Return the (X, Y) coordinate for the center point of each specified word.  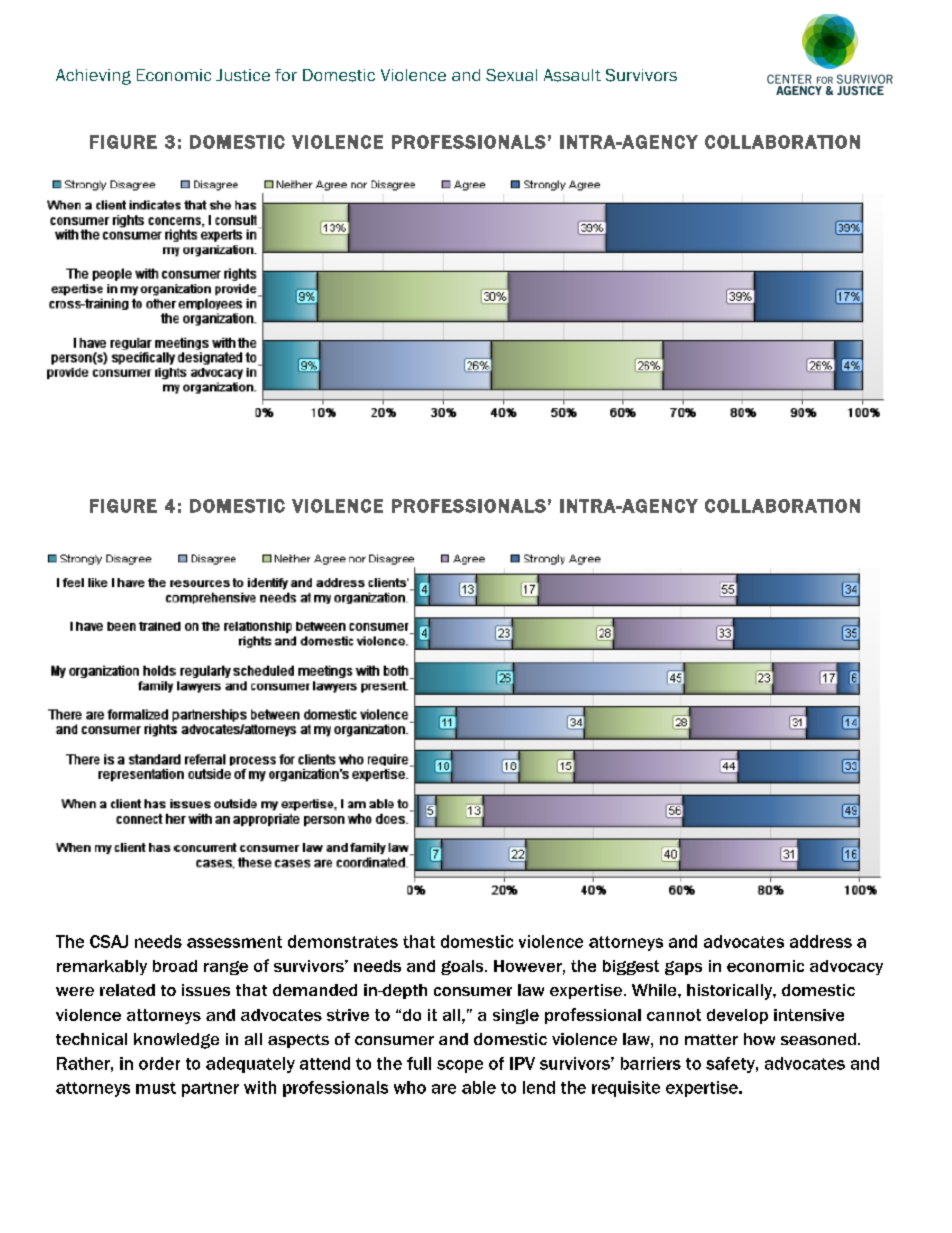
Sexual (511, 75)
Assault (572, 75)
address (821, 941)
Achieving (93, 77)
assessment (234, 942)
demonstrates (343, 941)
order (159, 1063)
